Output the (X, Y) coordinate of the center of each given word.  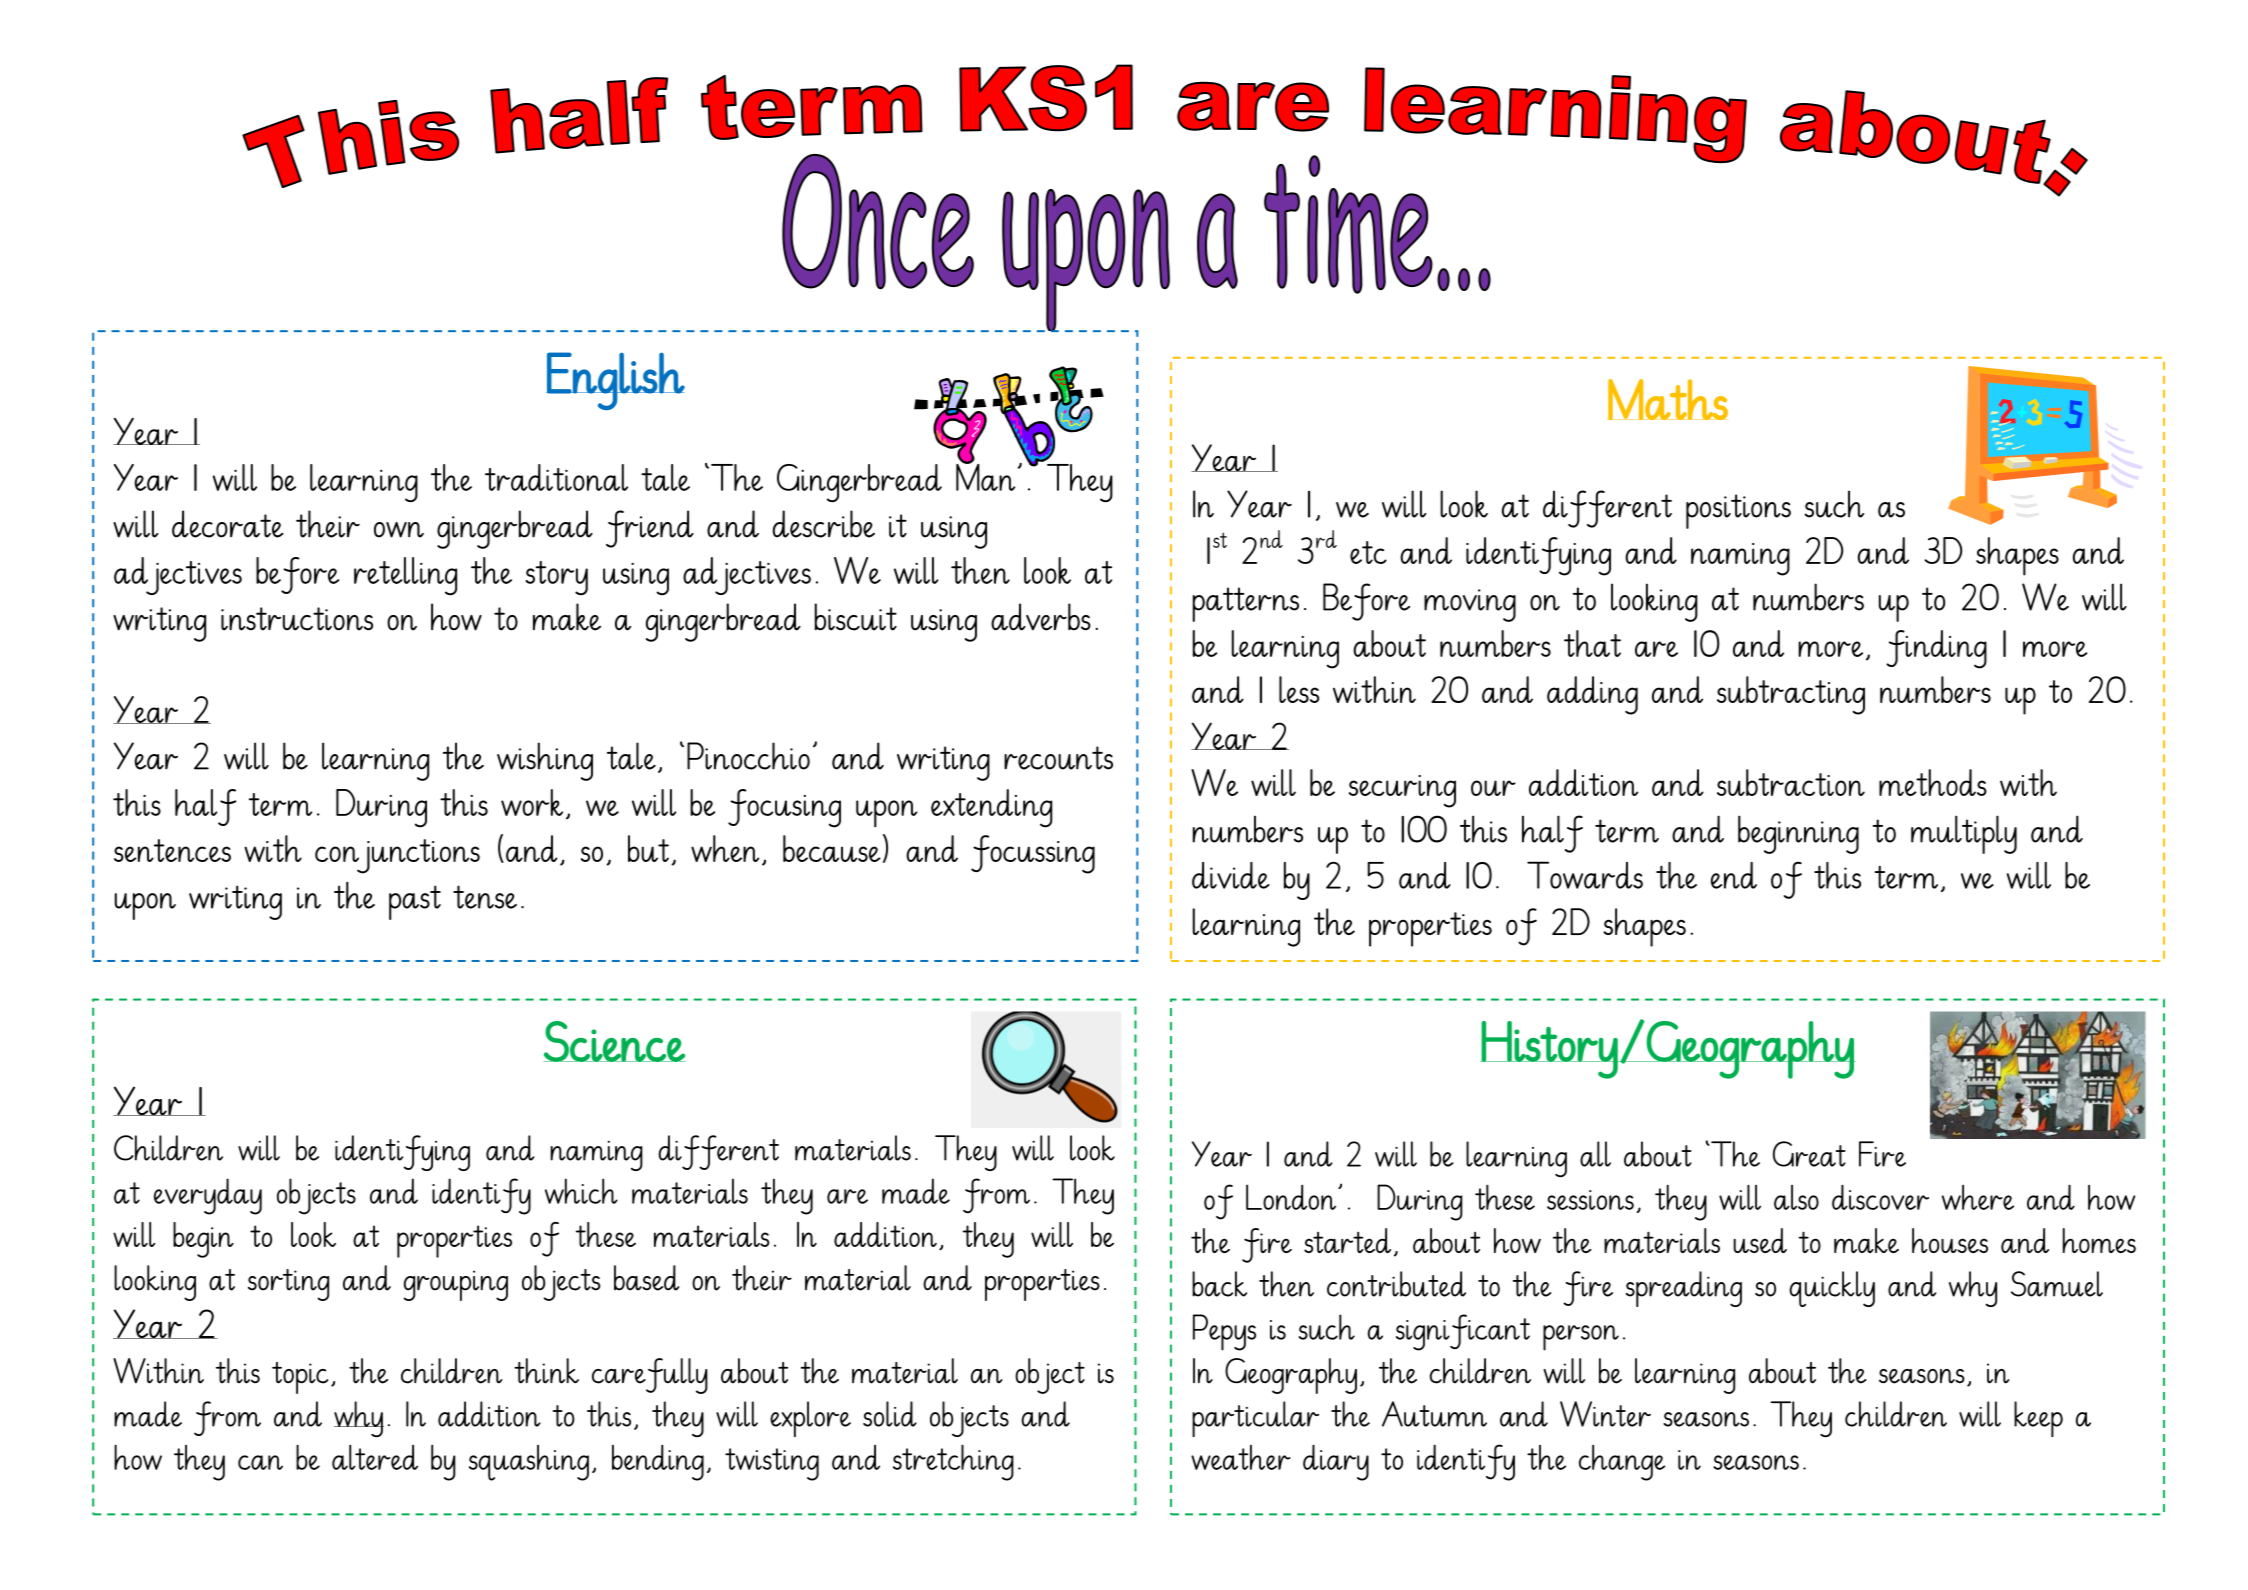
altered (375, 1457)
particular (1255, 1419)
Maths (1667, 399)
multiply (1964, 834)
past (415, 902)
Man (985, 476)
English (615, 381)
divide (1231, 875)
